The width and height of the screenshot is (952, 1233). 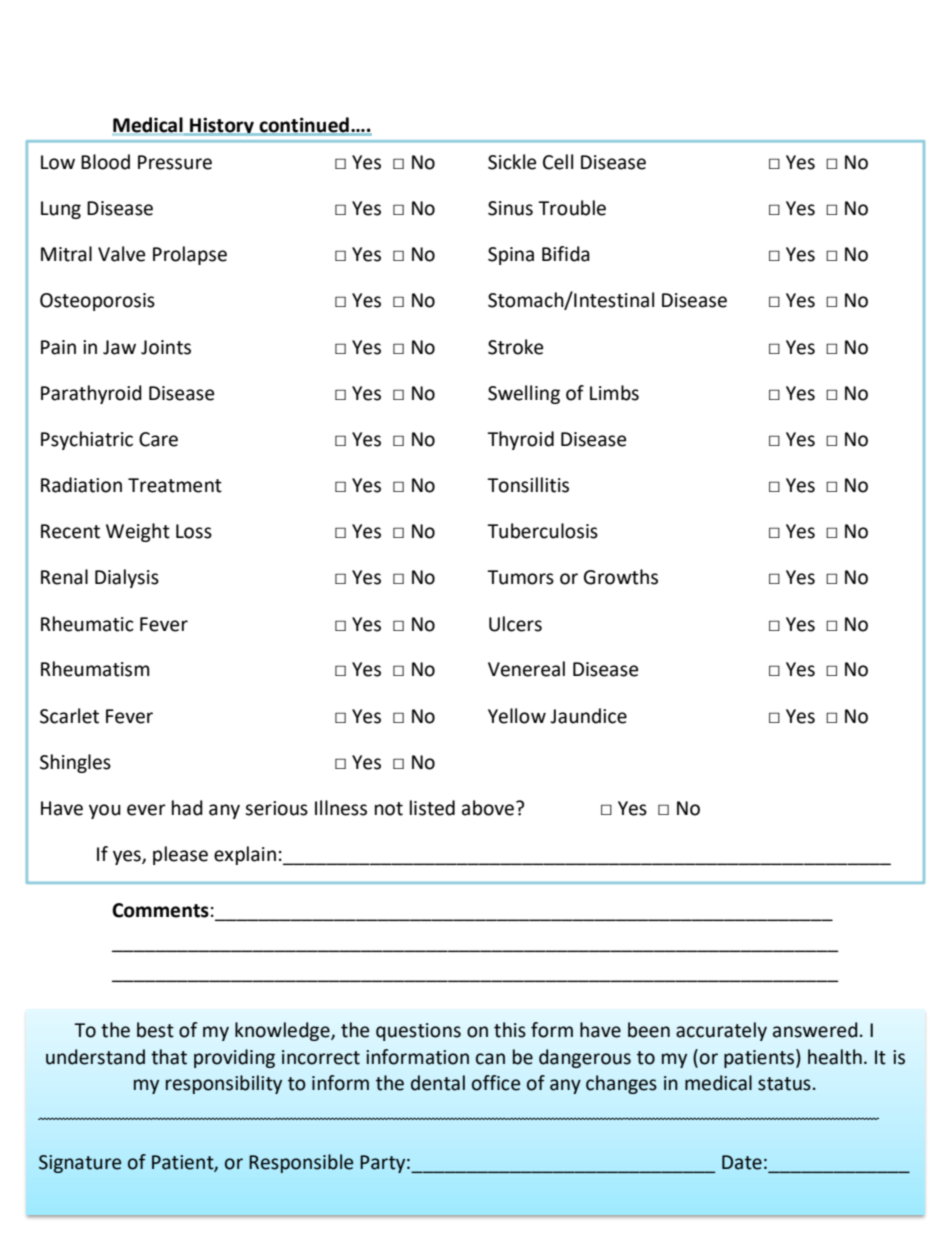 What do you see at coordinates (512, 162) in the screenshot?
I see `Sickle` at bounding box center [512, 162].
